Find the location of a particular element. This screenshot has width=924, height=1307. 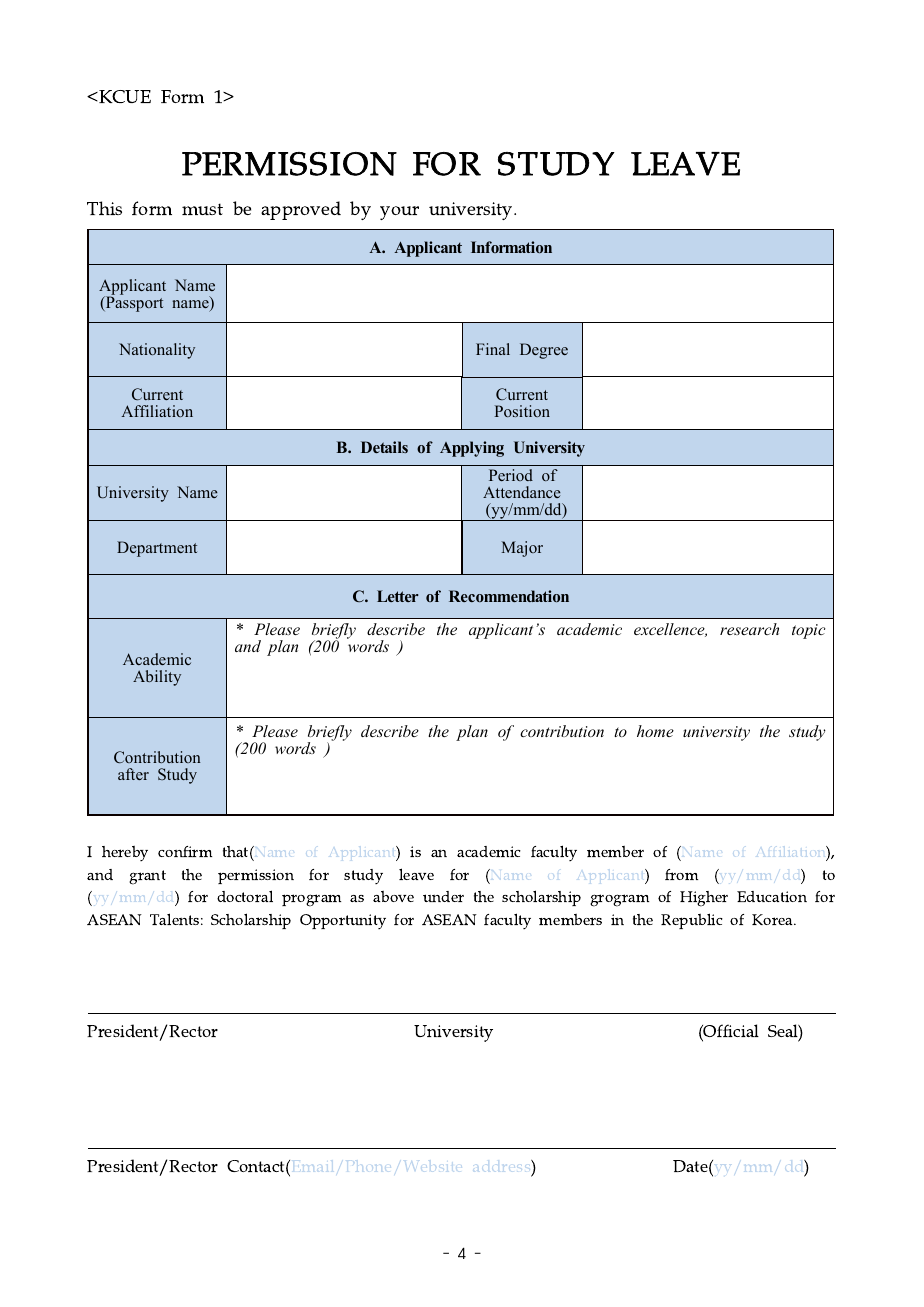

home is located at coordinates (655, 731).
